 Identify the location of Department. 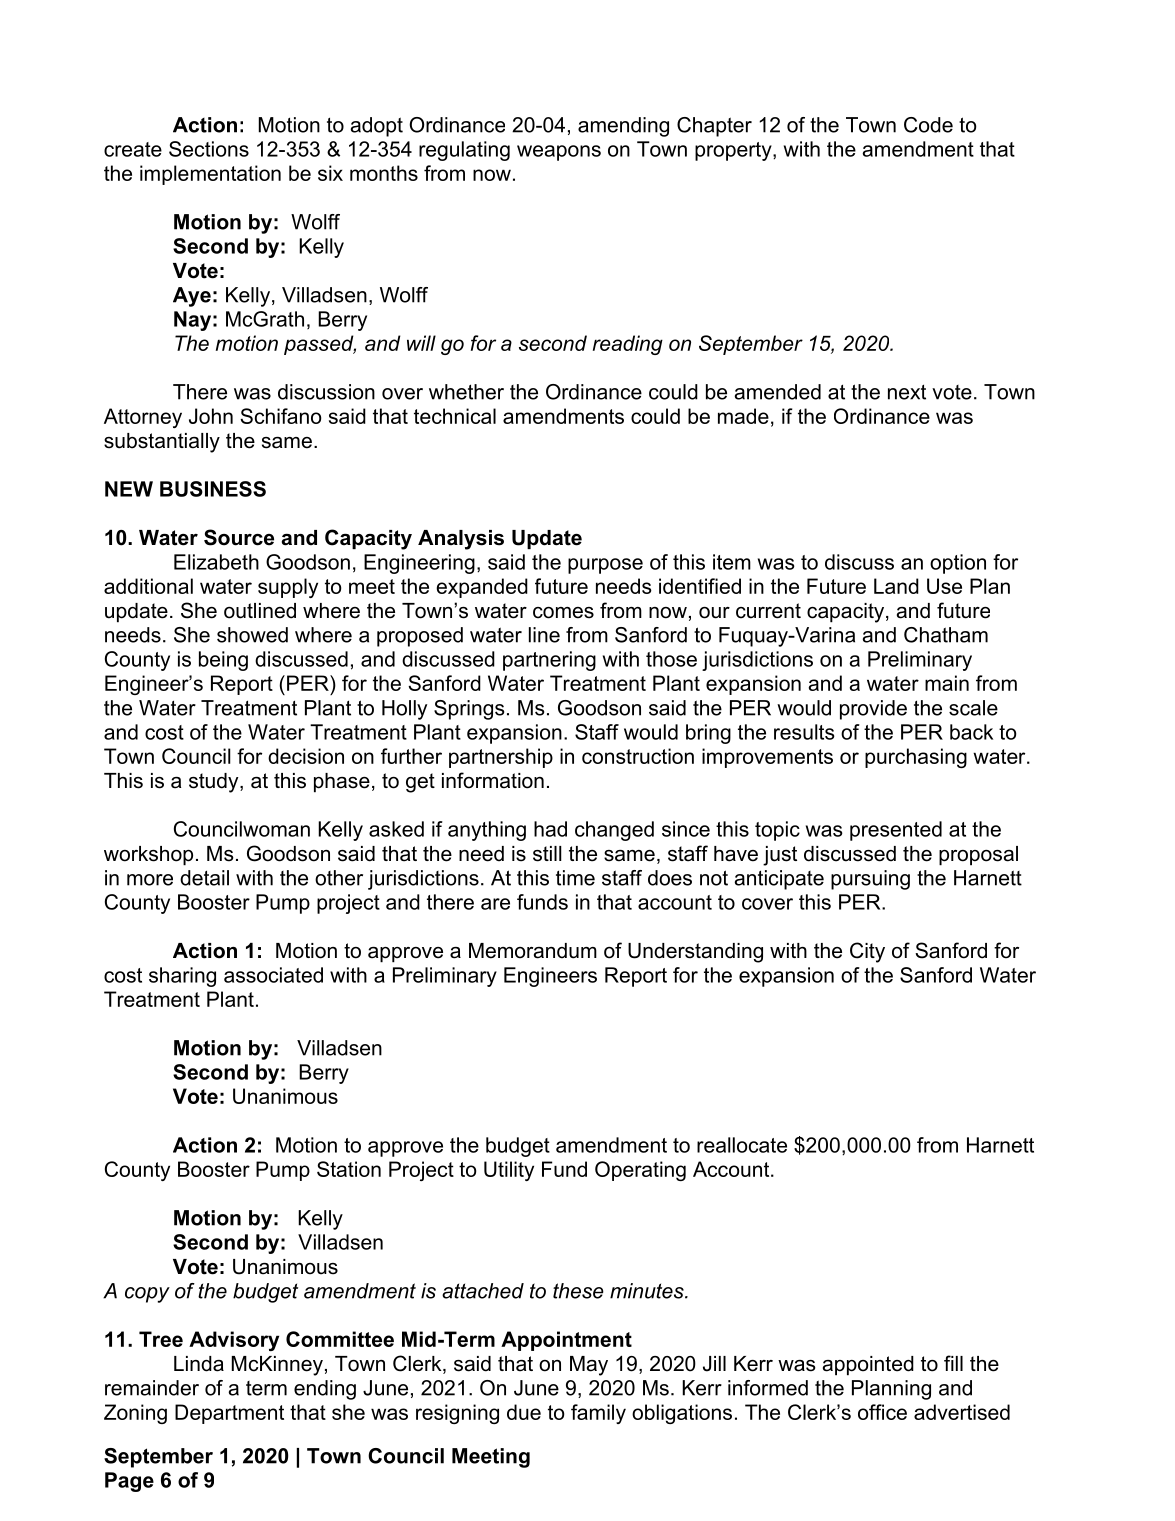
(229, 1414).
